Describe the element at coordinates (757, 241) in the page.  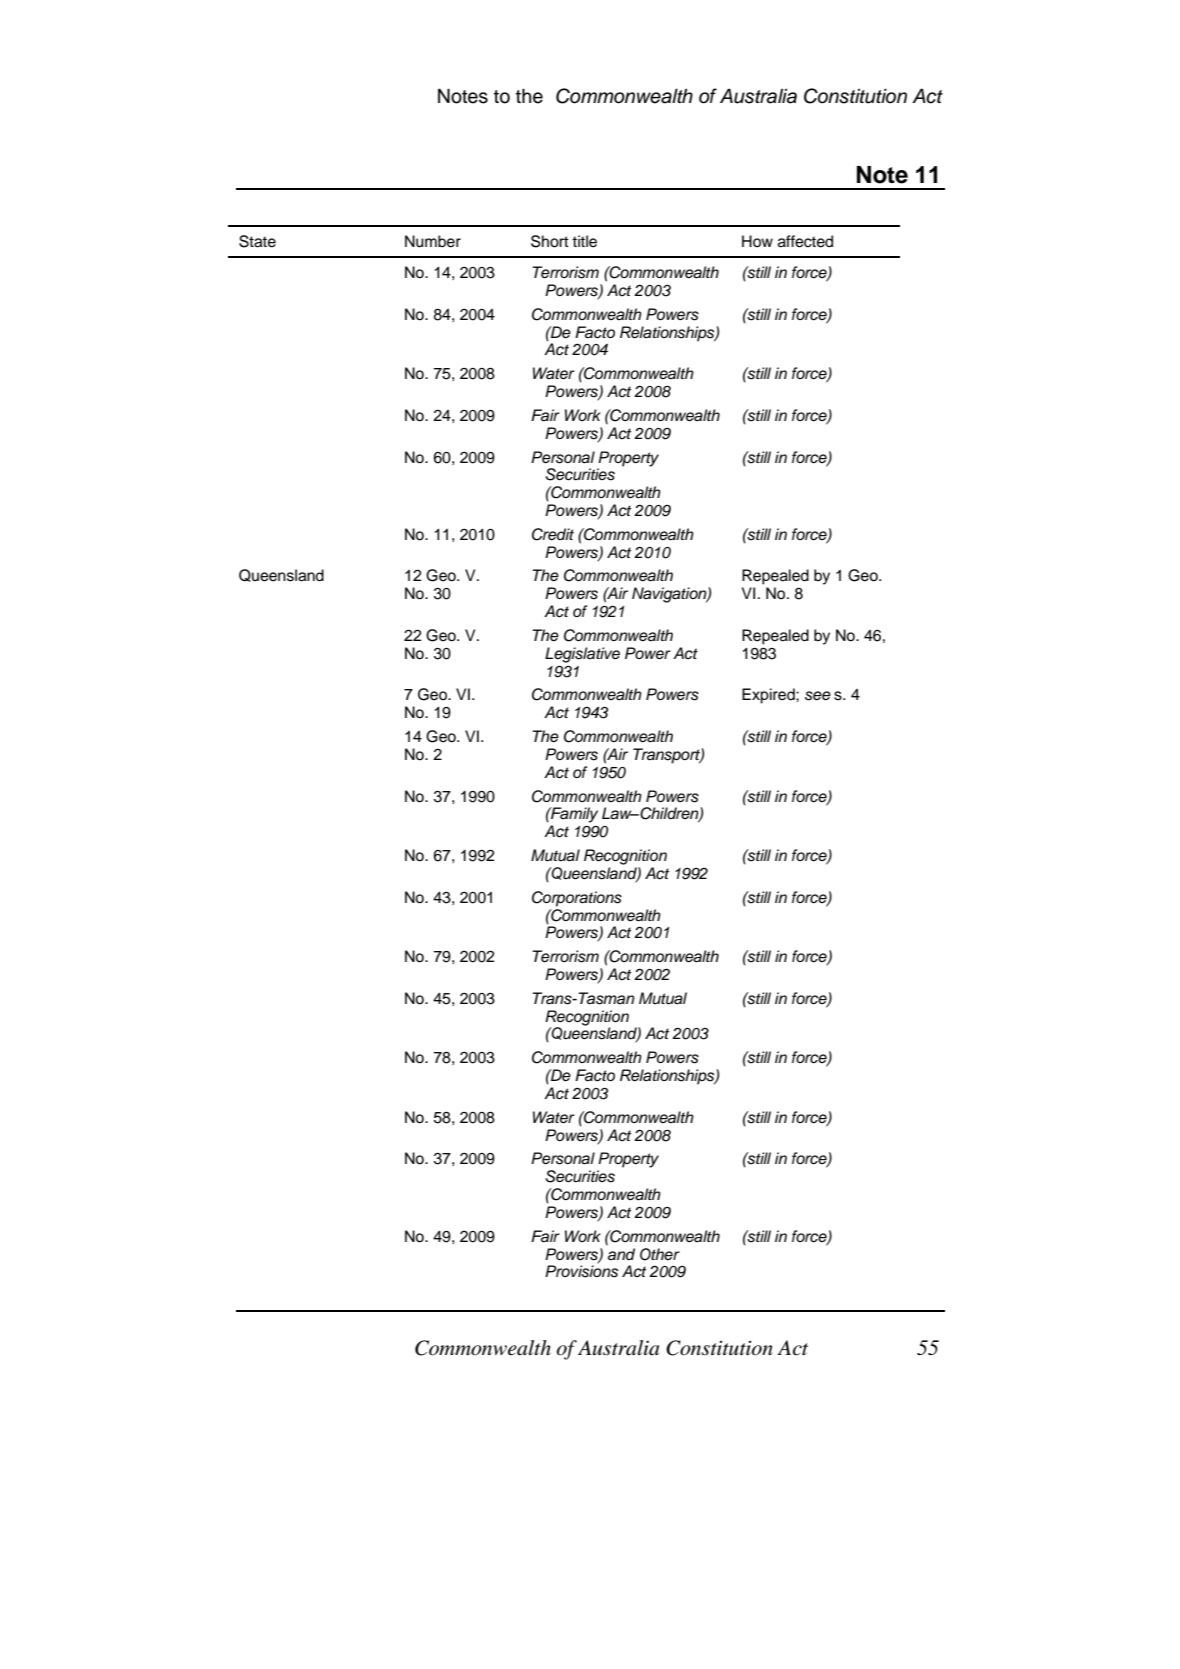
I see `How` at that location.
